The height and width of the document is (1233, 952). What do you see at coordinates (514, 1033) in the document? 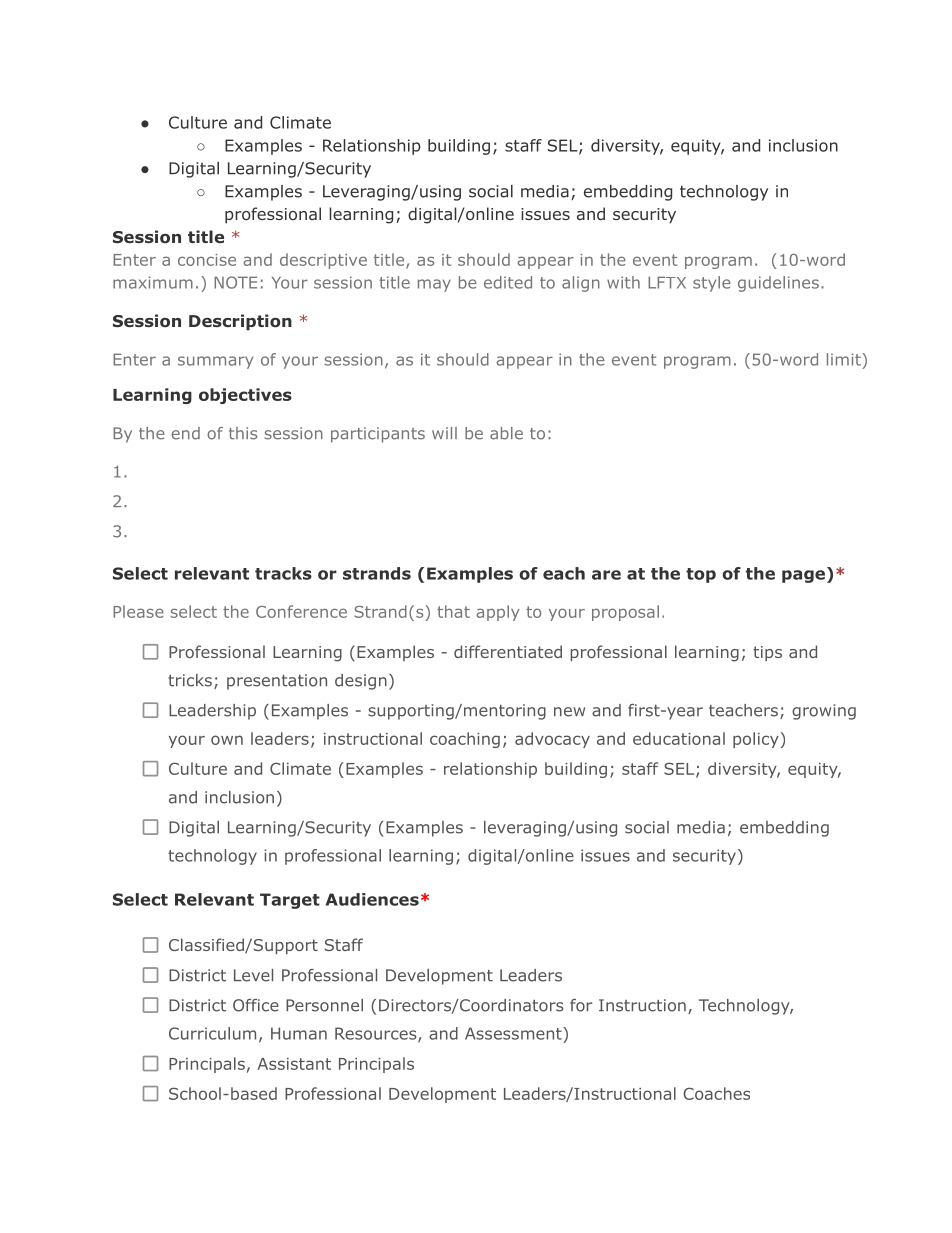
I see `Assessment` at bounding box center [514, 1033].
